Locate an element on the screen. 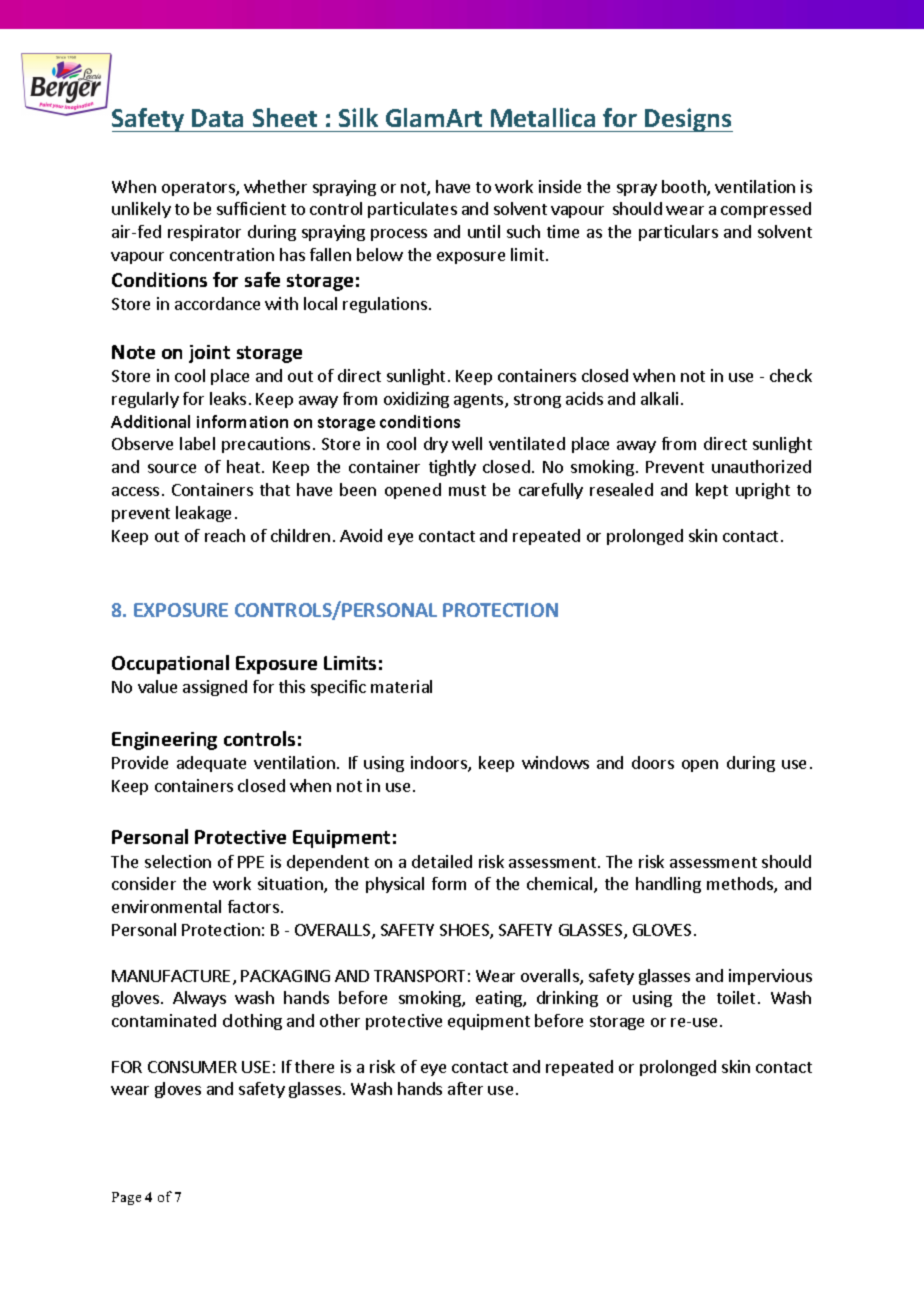  kept is located at coordinates (712, 491).
